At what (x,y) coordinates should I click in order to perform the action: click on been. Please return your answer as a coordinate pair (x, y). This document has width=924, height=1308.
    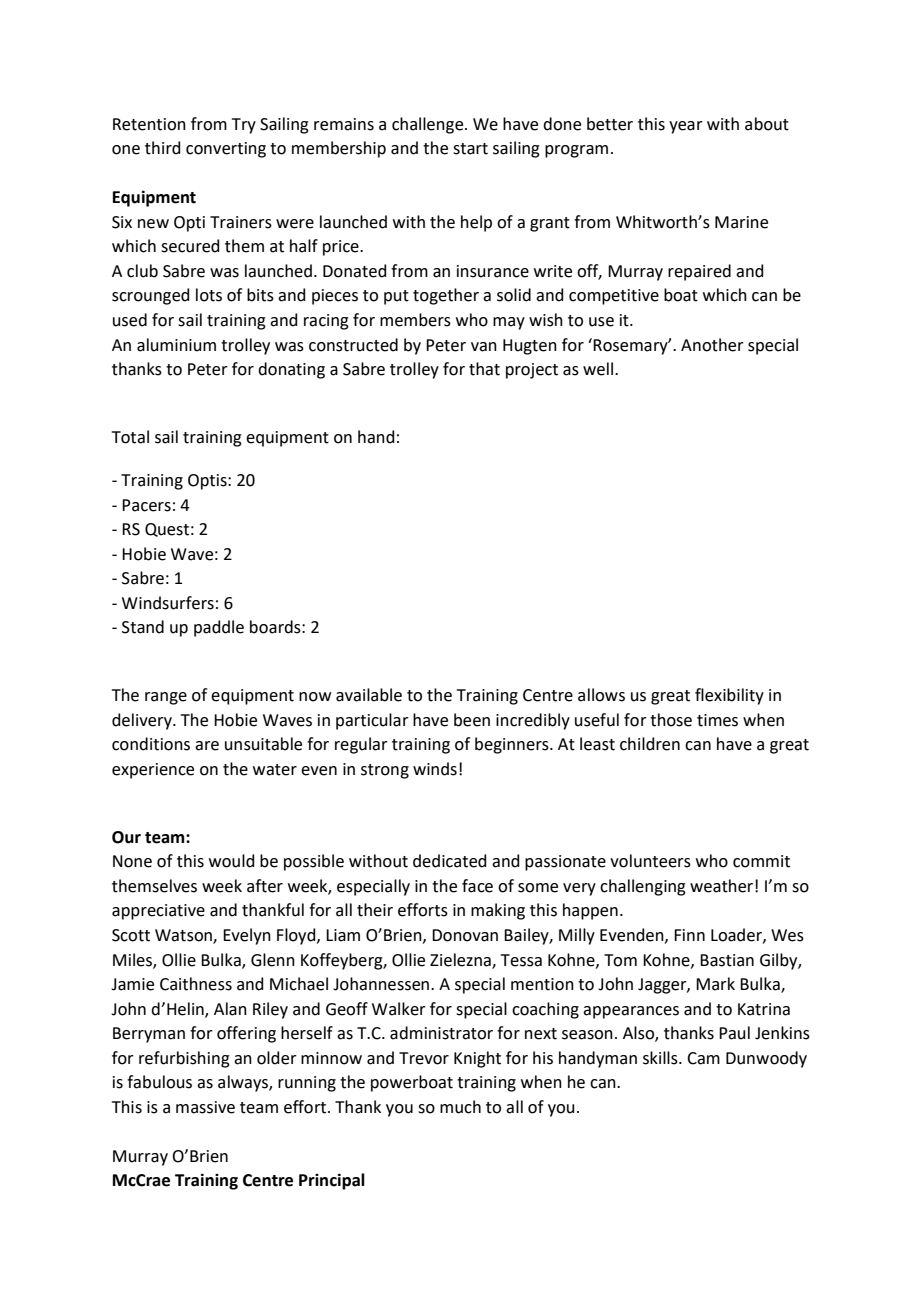
    Looking at the image, I should click on (472, 720).
